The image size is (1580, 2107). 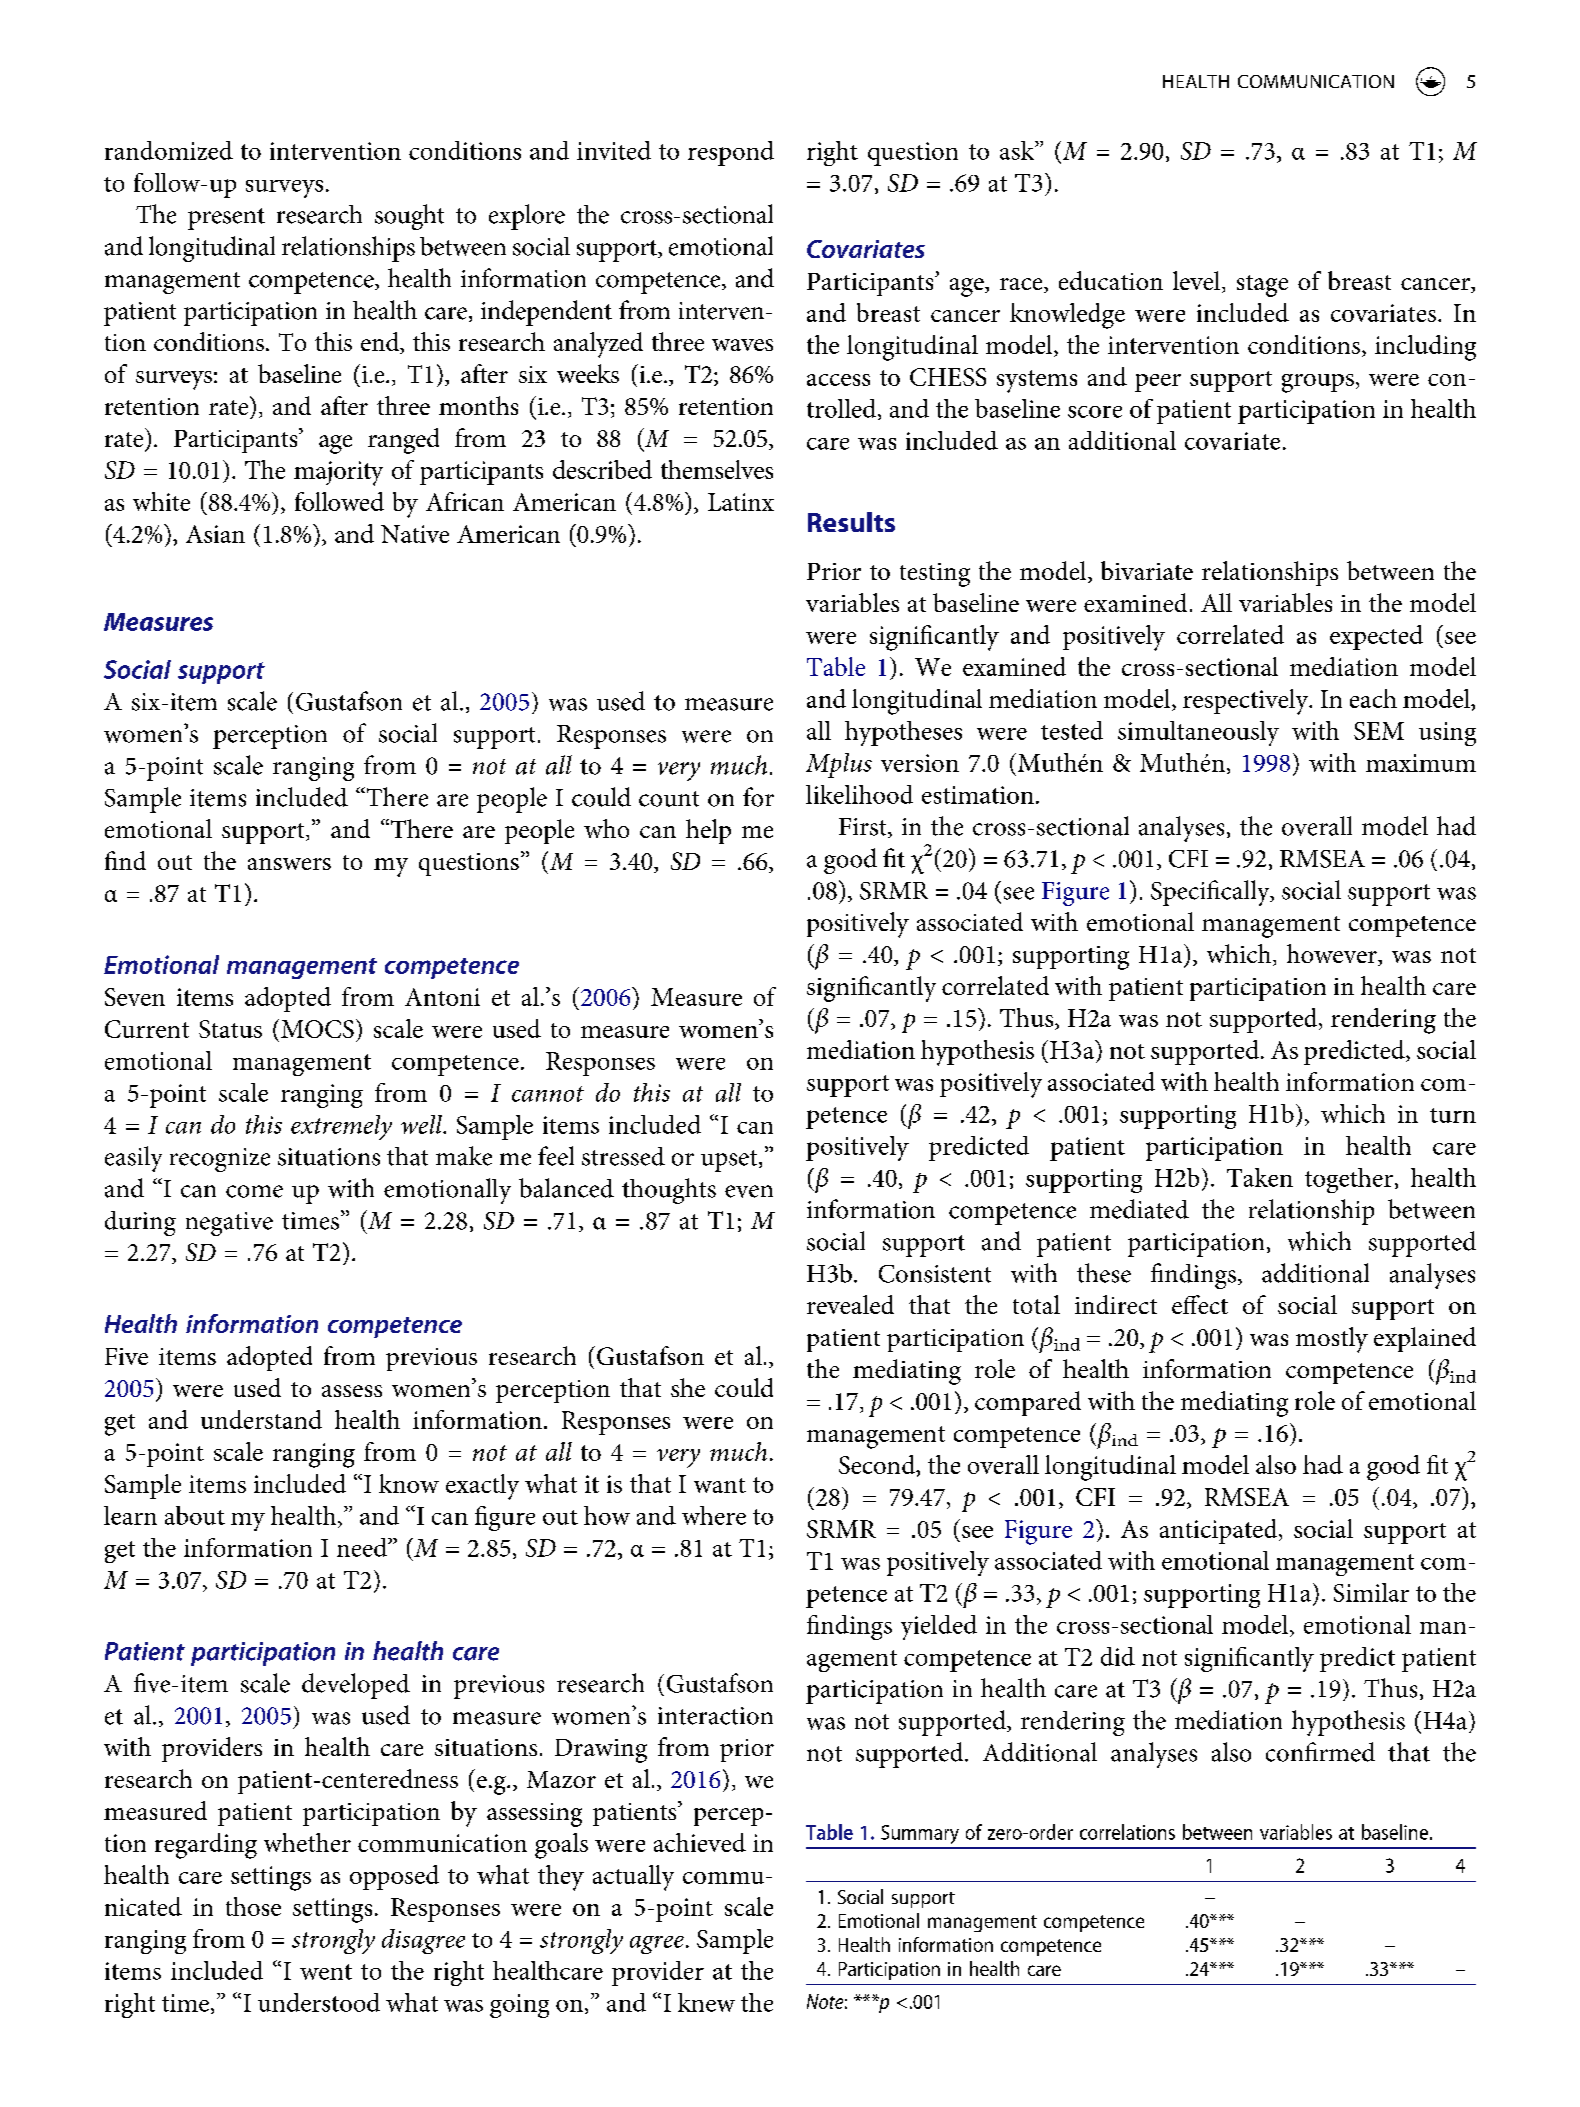 I want to click on present, so click(x=226, y=219).
